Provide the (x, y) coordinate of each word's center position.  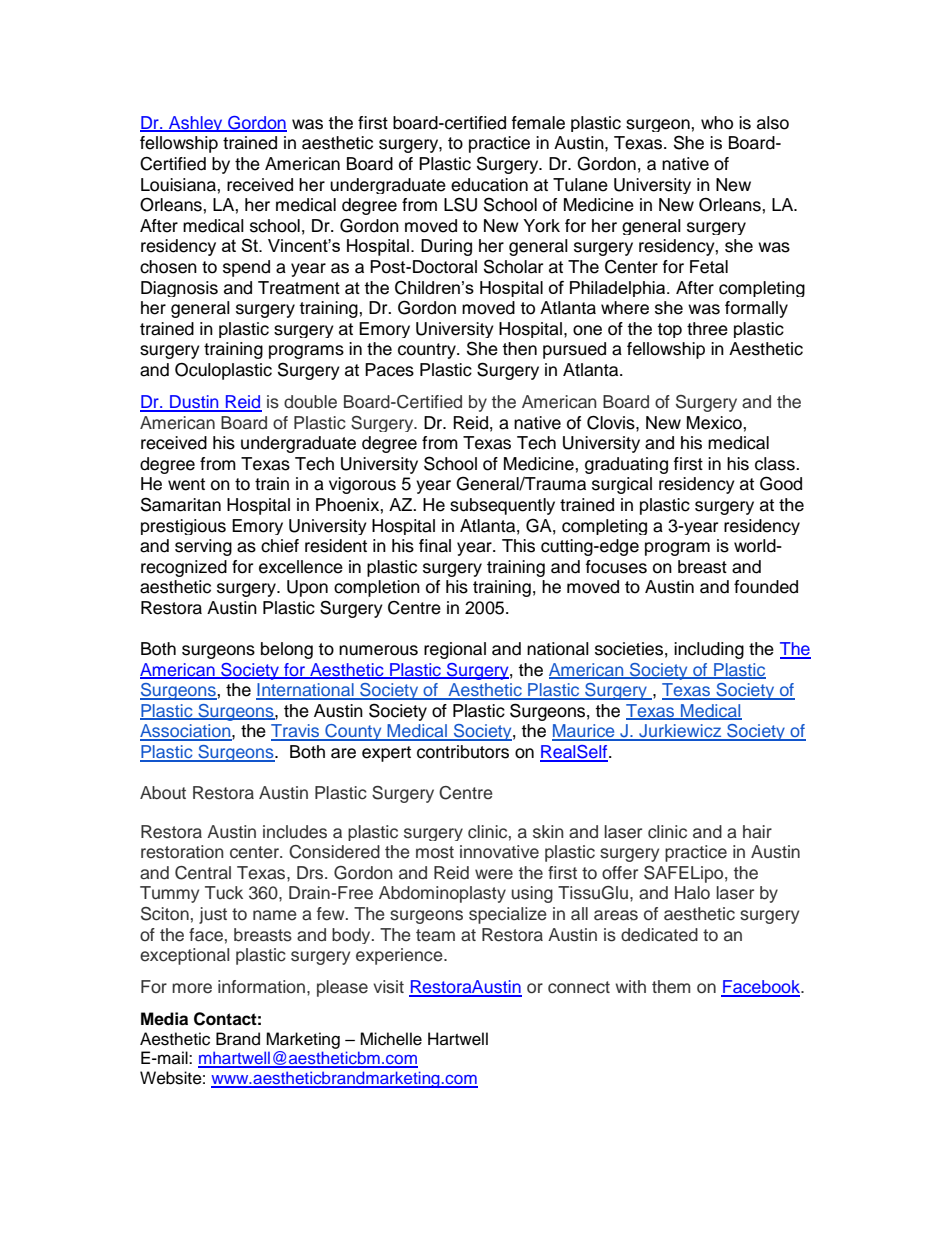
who (717, 123)
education (489, 185)
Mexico (715, 423)
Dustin (194, 403)
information (261, 987)
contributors (463, 752)
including (709, 650)
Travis (296, 732)
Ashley (196, 124)
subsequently (502, 506)
